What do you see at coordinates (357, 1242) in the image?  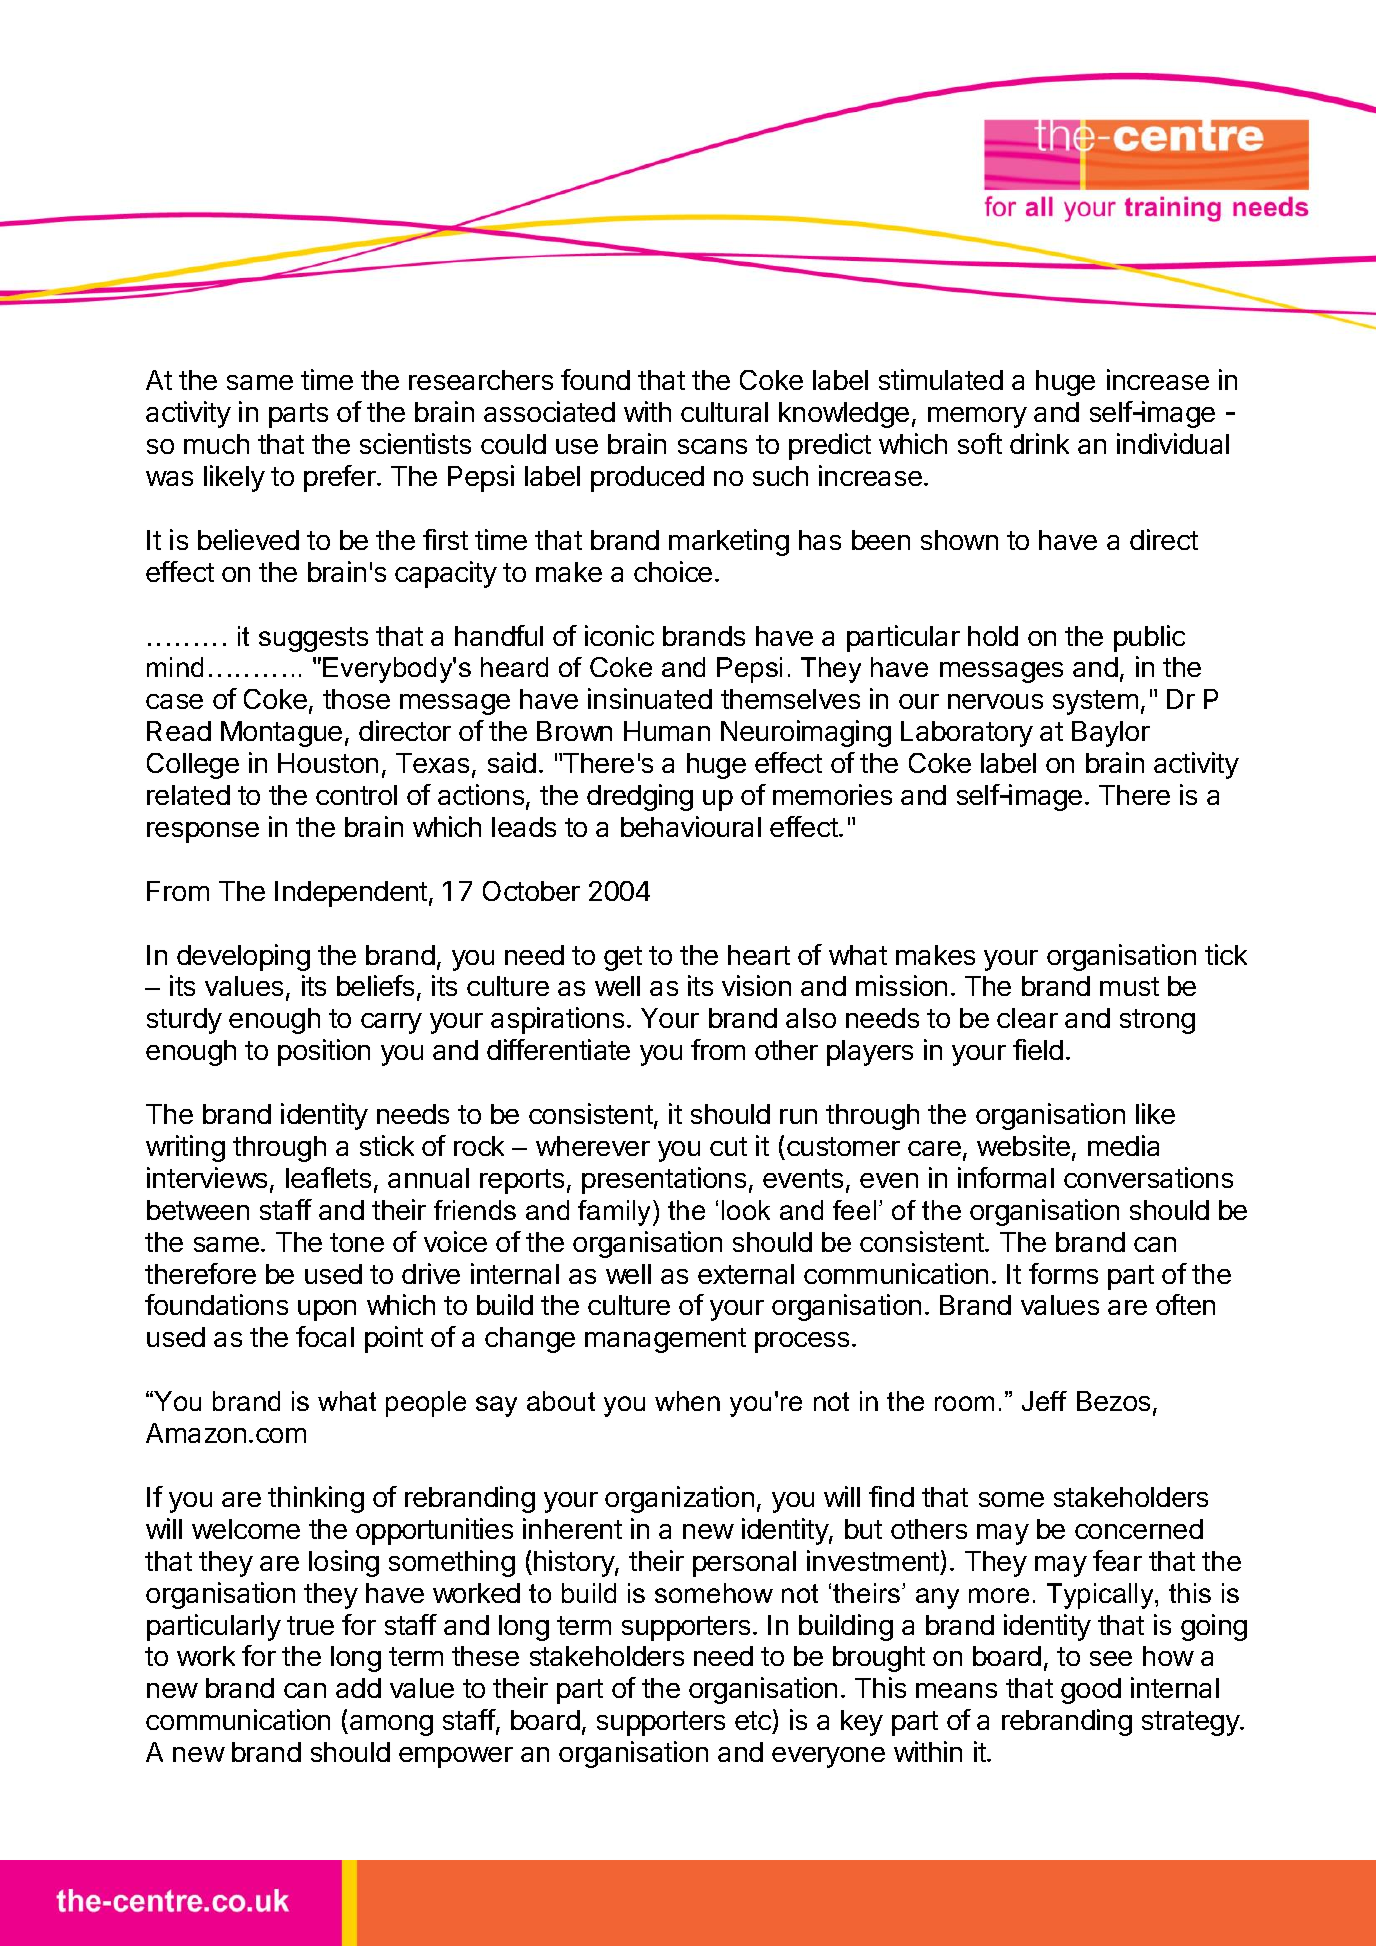 I see `tone` at bounding box center [357, 1242].
